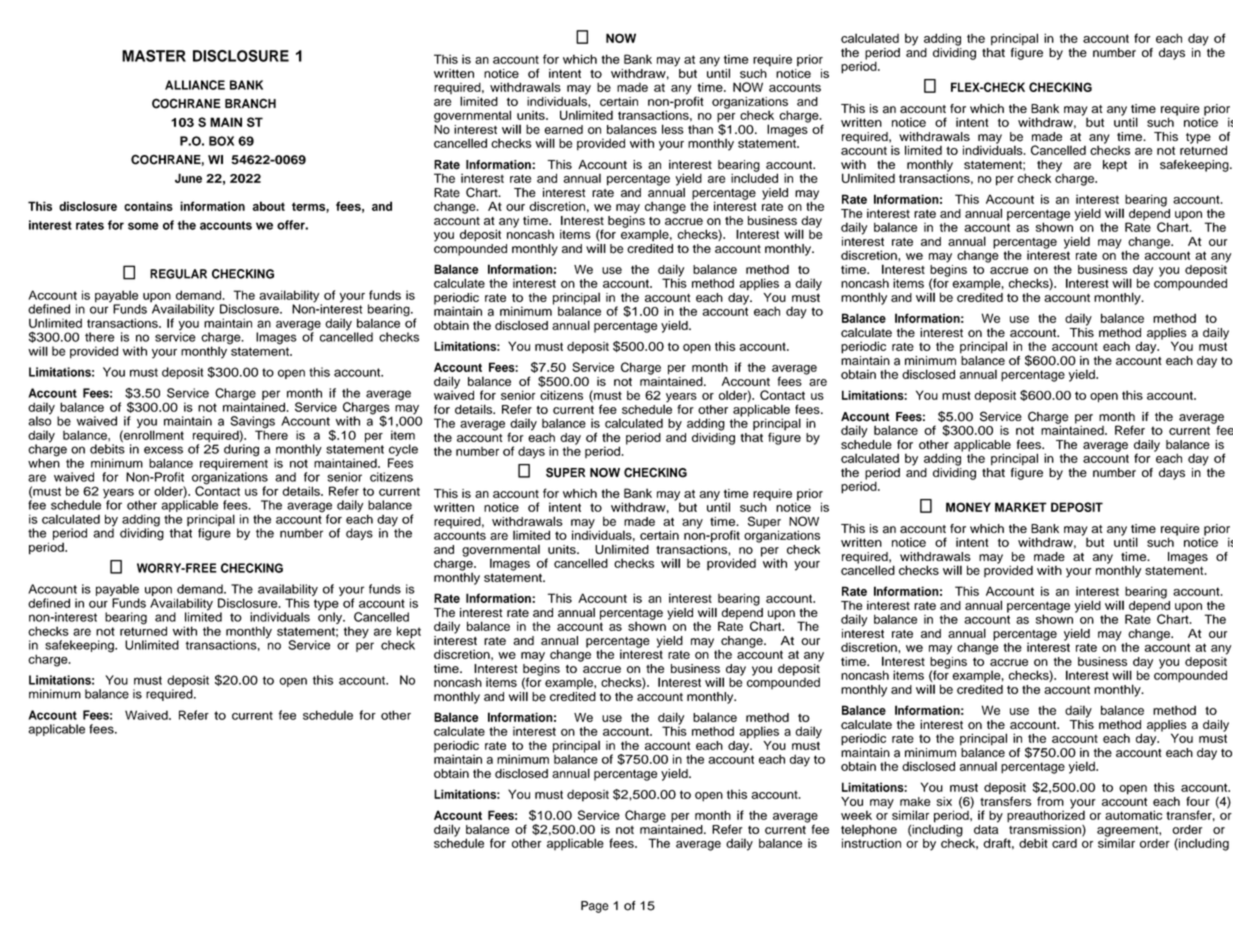 This image has height=952, width=1233. What do you see at coordinates (195, 85) in the image?
I see `ALLIANCE` at bounding box center [195, 85].
